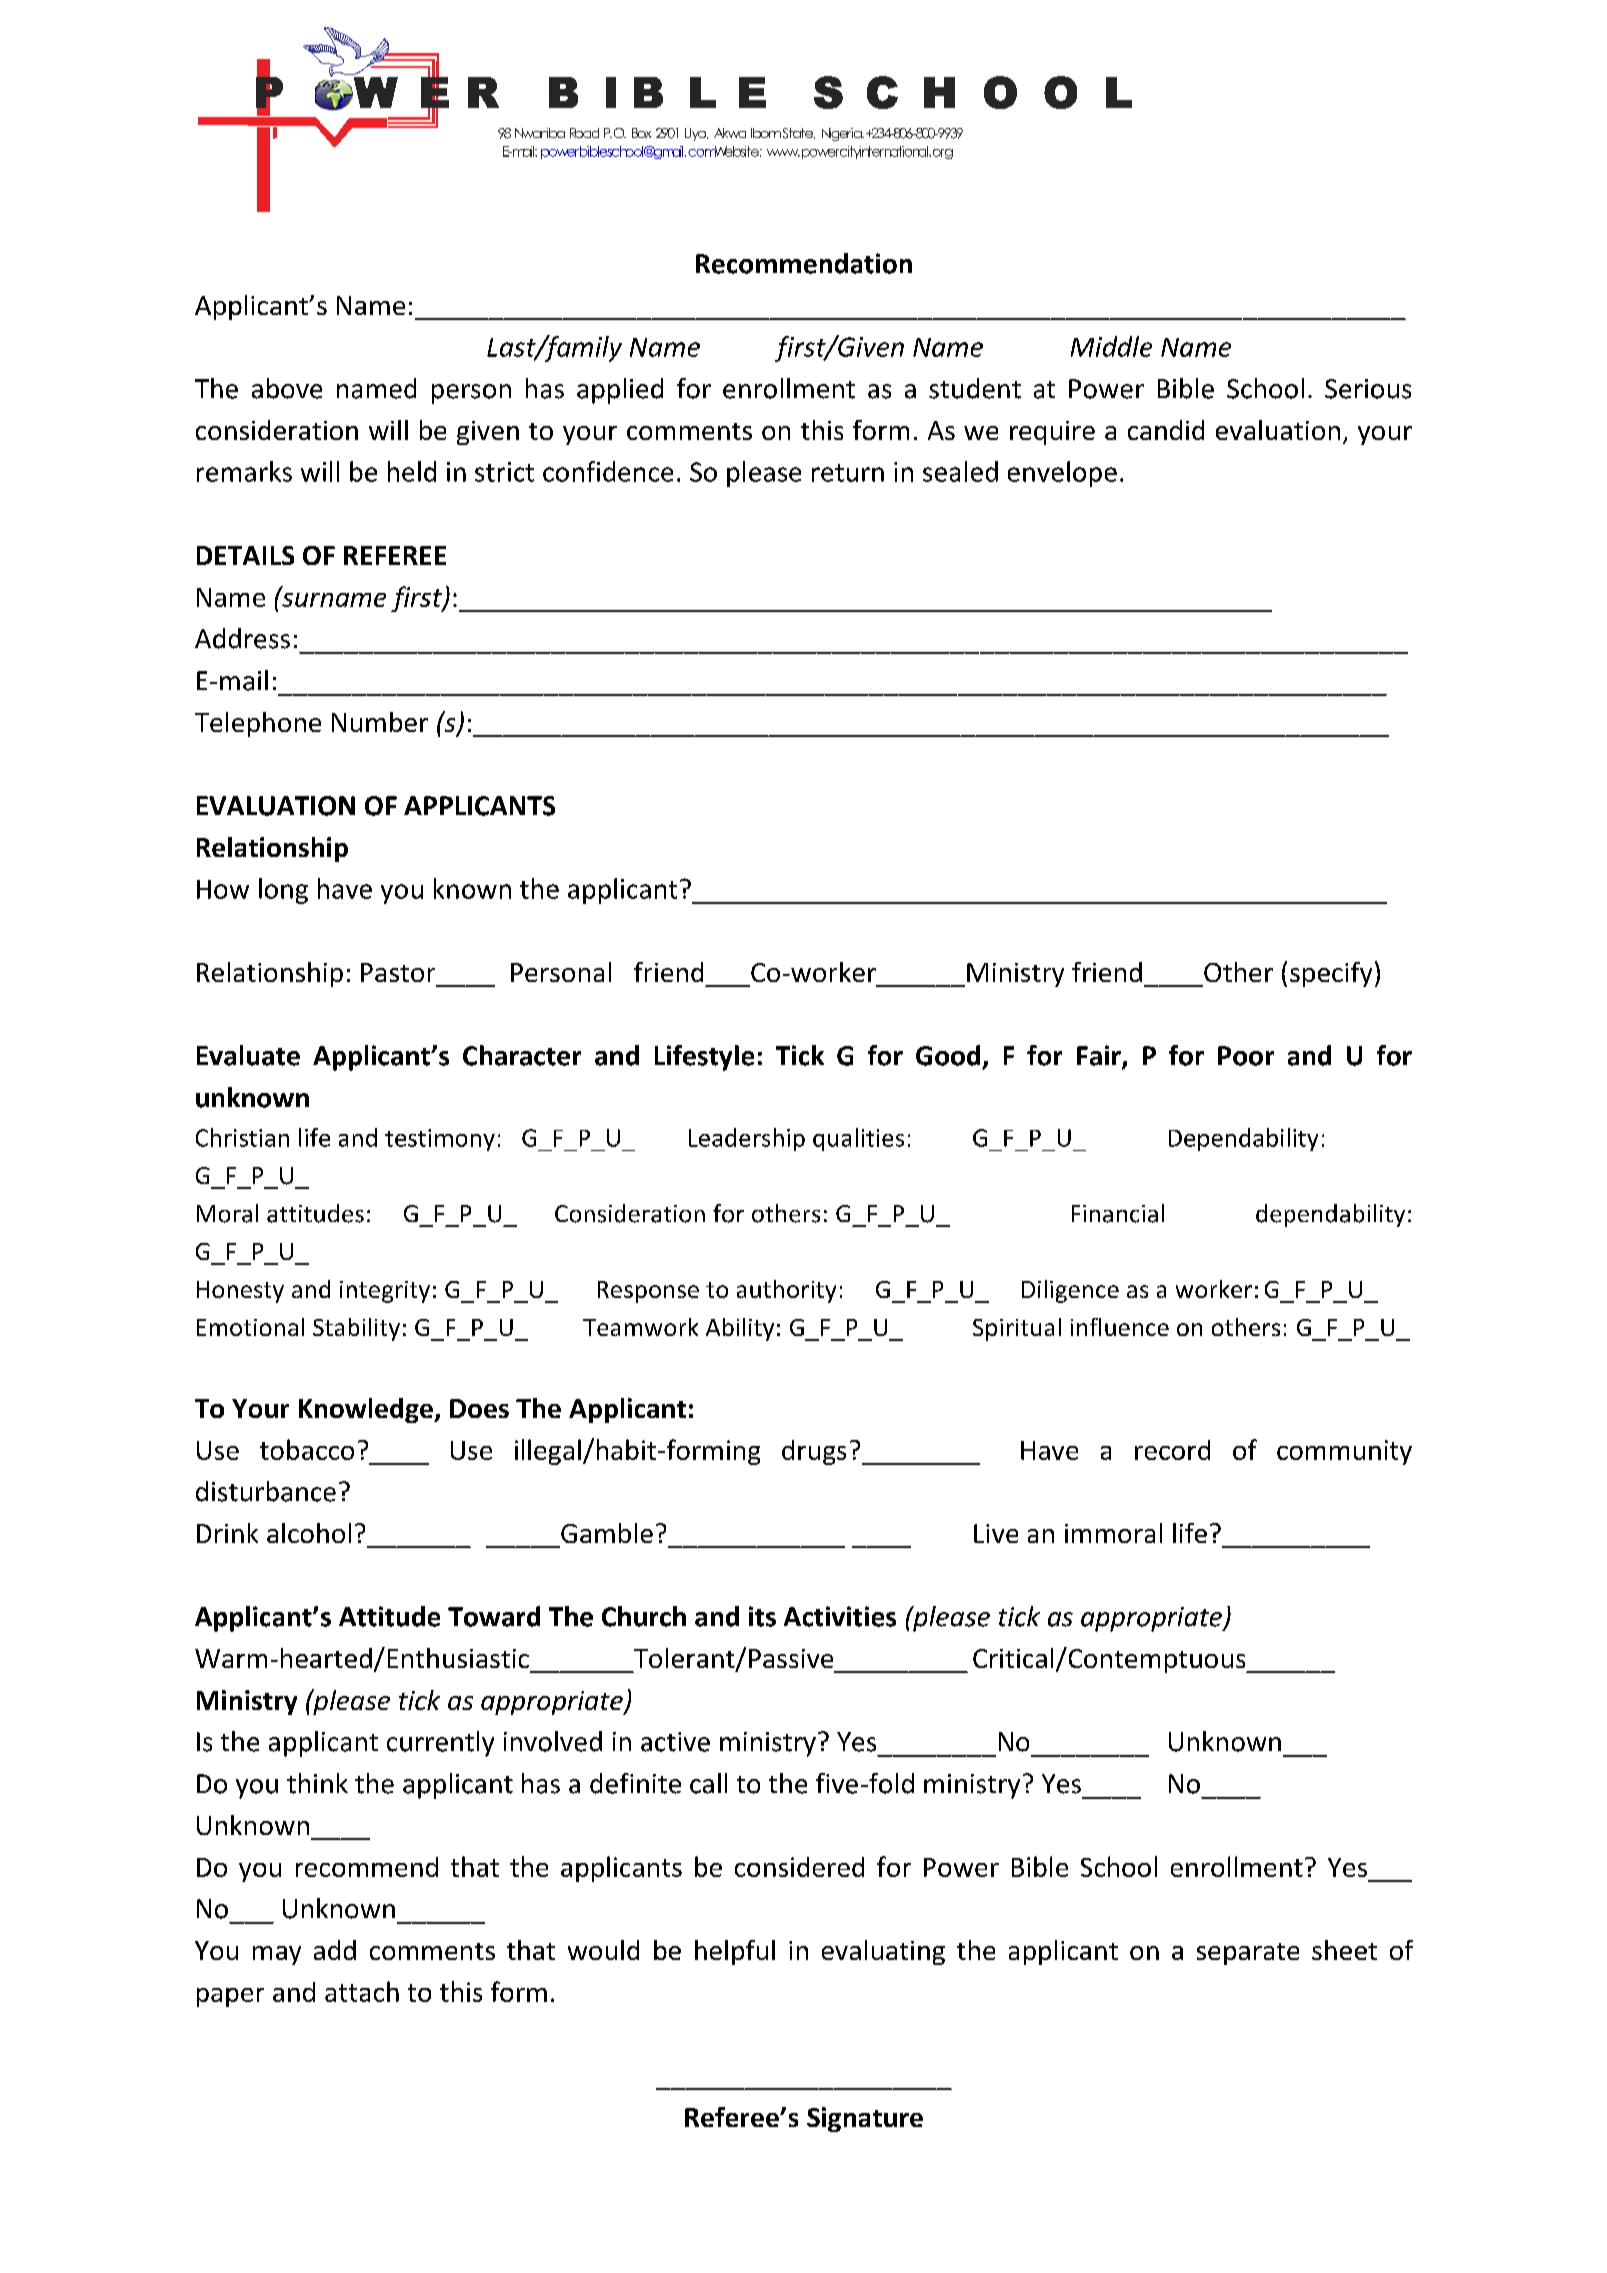 The image size is (1607, 2273). What do you see at coordinates (584, 133) in the page?
I see `Road` at bounding box center [584, 133].
